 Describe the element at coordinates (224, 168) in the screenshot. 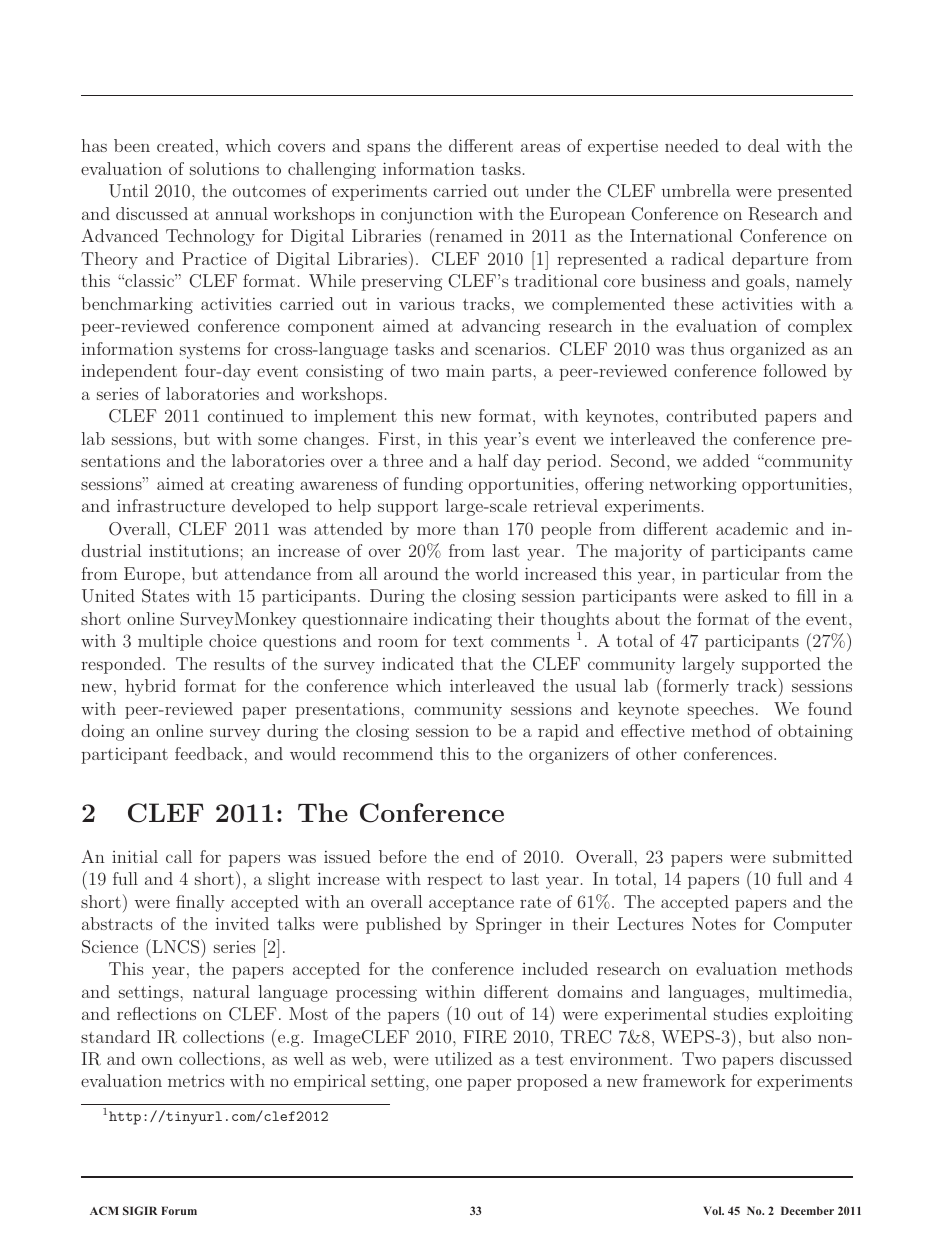

I see `solutions` at that location.
